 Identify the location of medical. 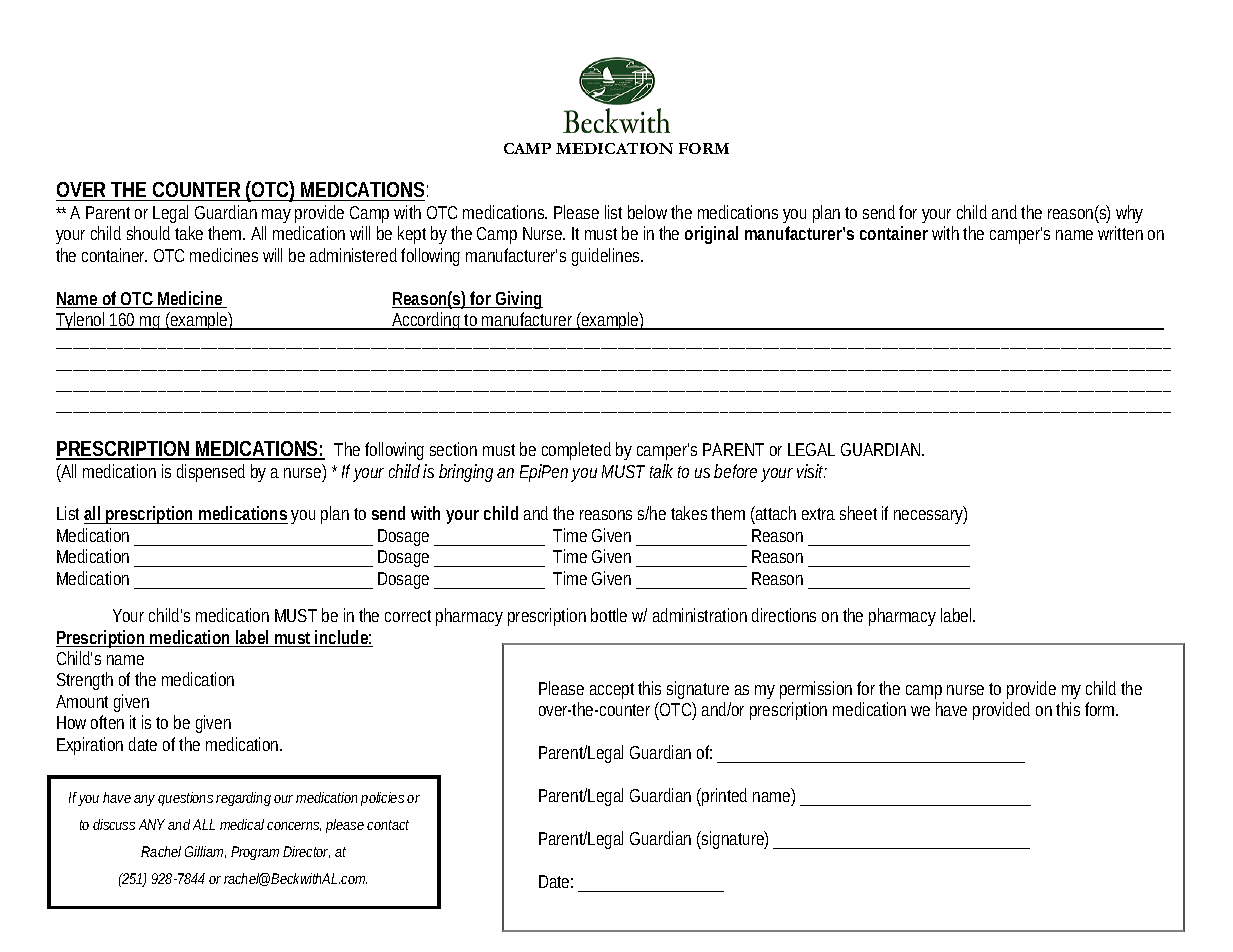
(242, 824).
